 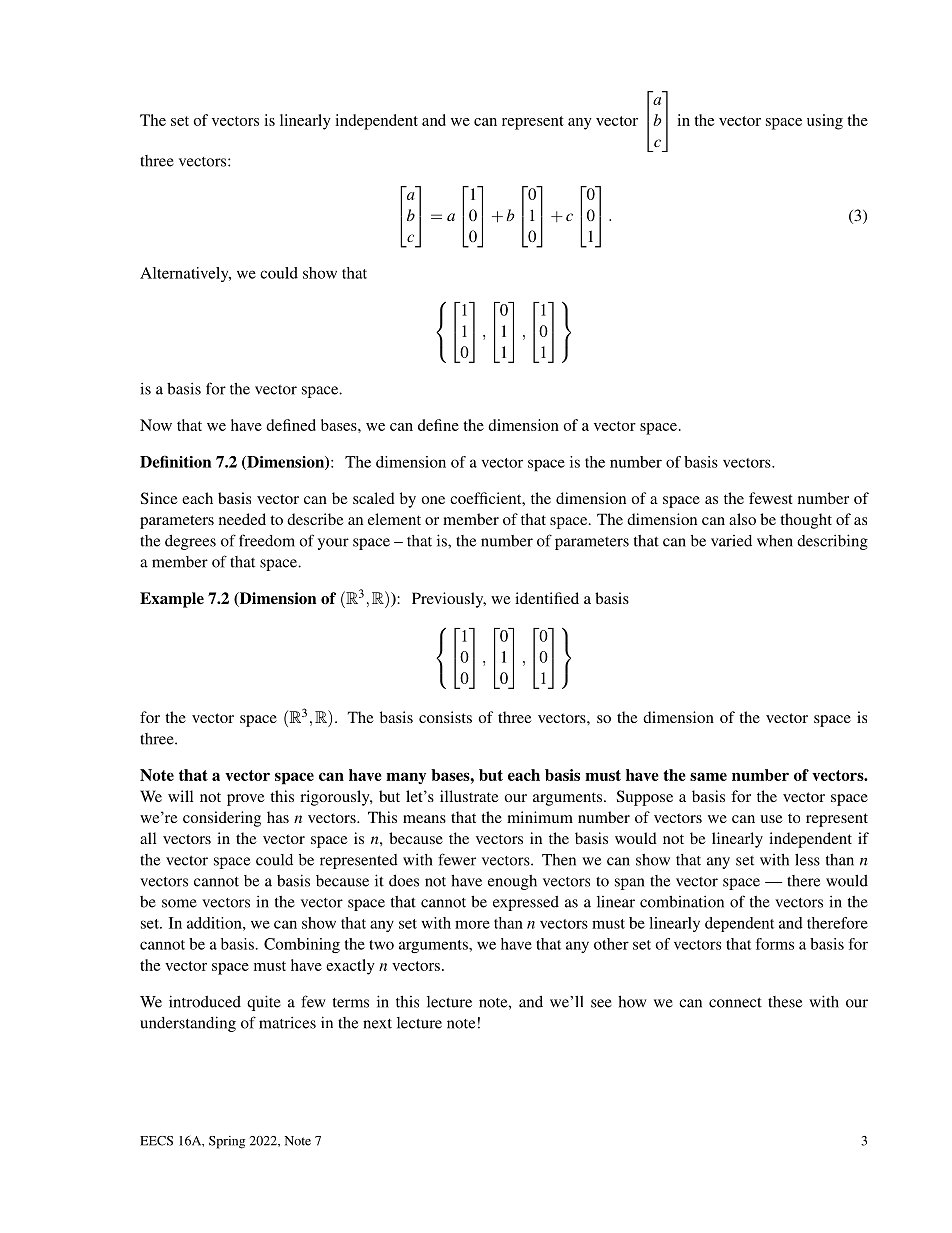 I want to click on Definition, so click(x=175, y=461).
